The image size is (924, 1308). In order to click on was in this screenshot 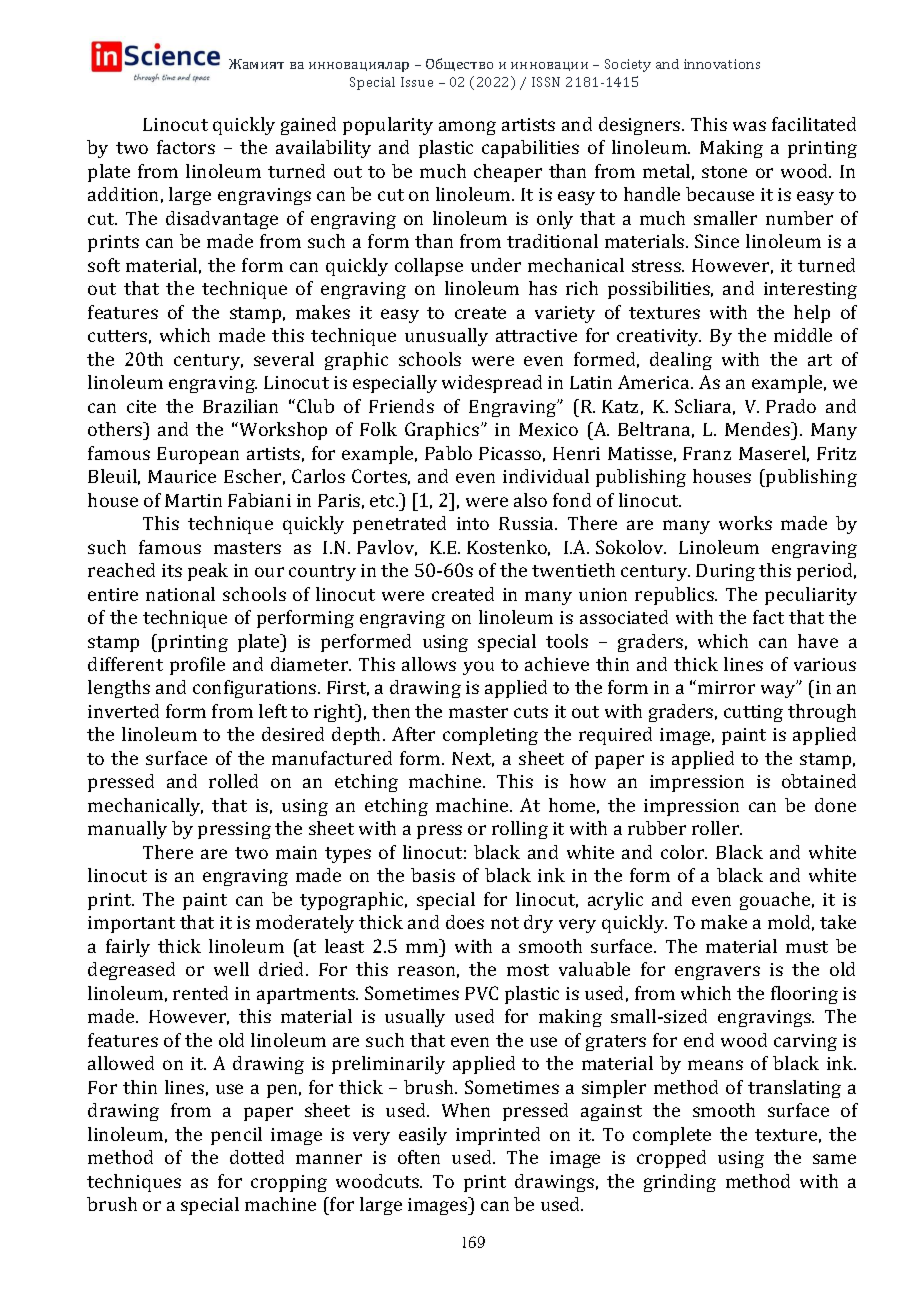, I will do `click(749, 126)`.
